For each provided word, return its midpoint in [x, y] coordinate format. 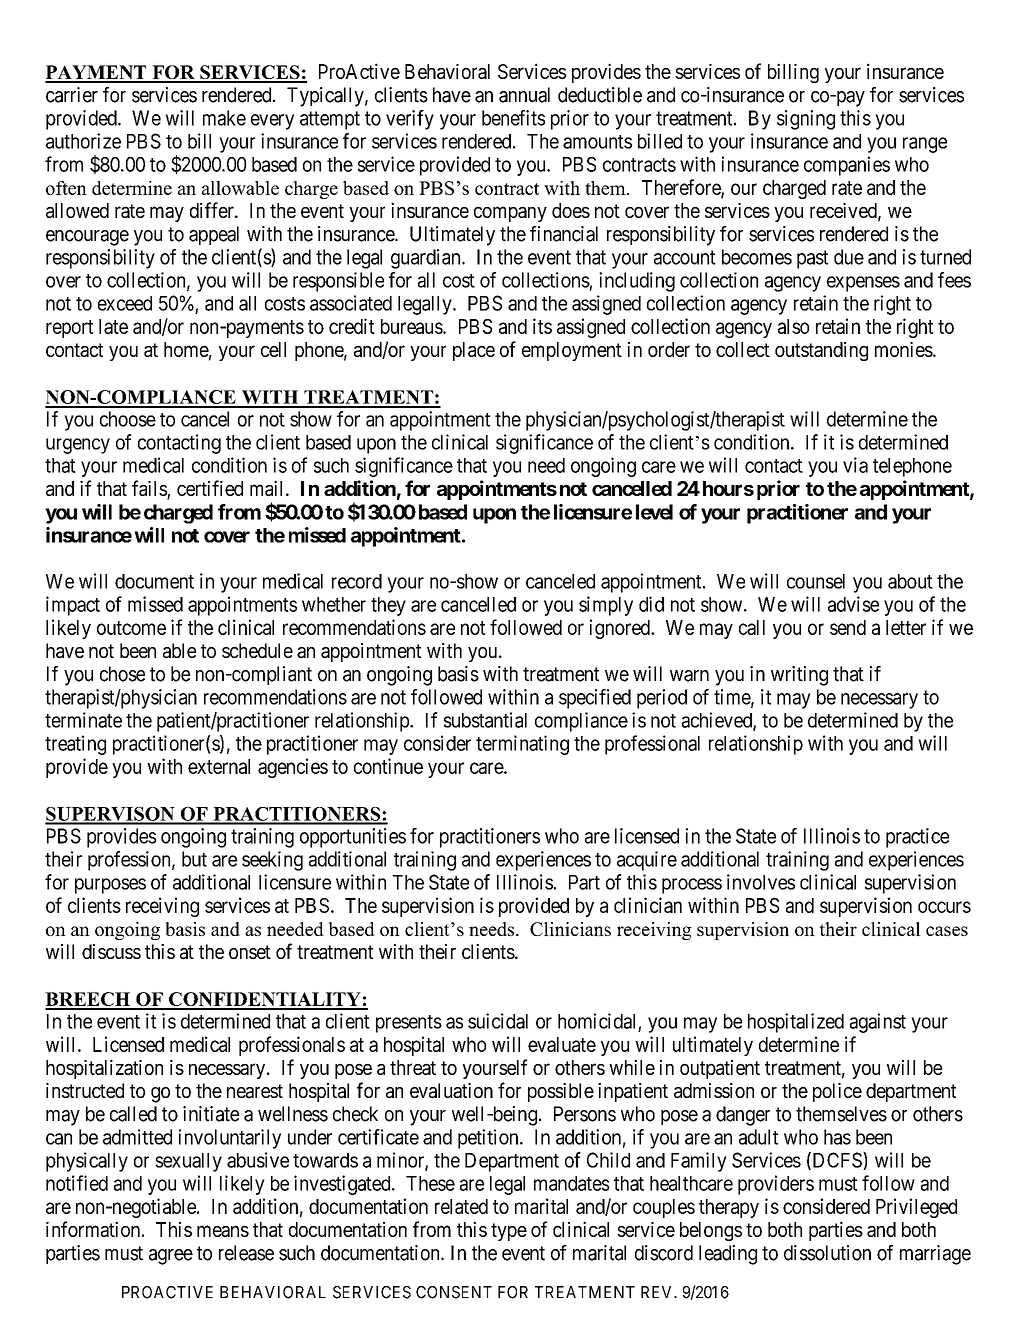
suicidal [498, 1021]
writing [799, 676]
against [878, 1023]
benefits [513, 118]
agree [171, 1257]
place [474, 351]
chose [122, 674]
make [224, 118]
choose [128, 419]
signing [806, 120]
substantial [485, 720]
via [855, 465]
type [509, 1232]
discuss [111, 951]
